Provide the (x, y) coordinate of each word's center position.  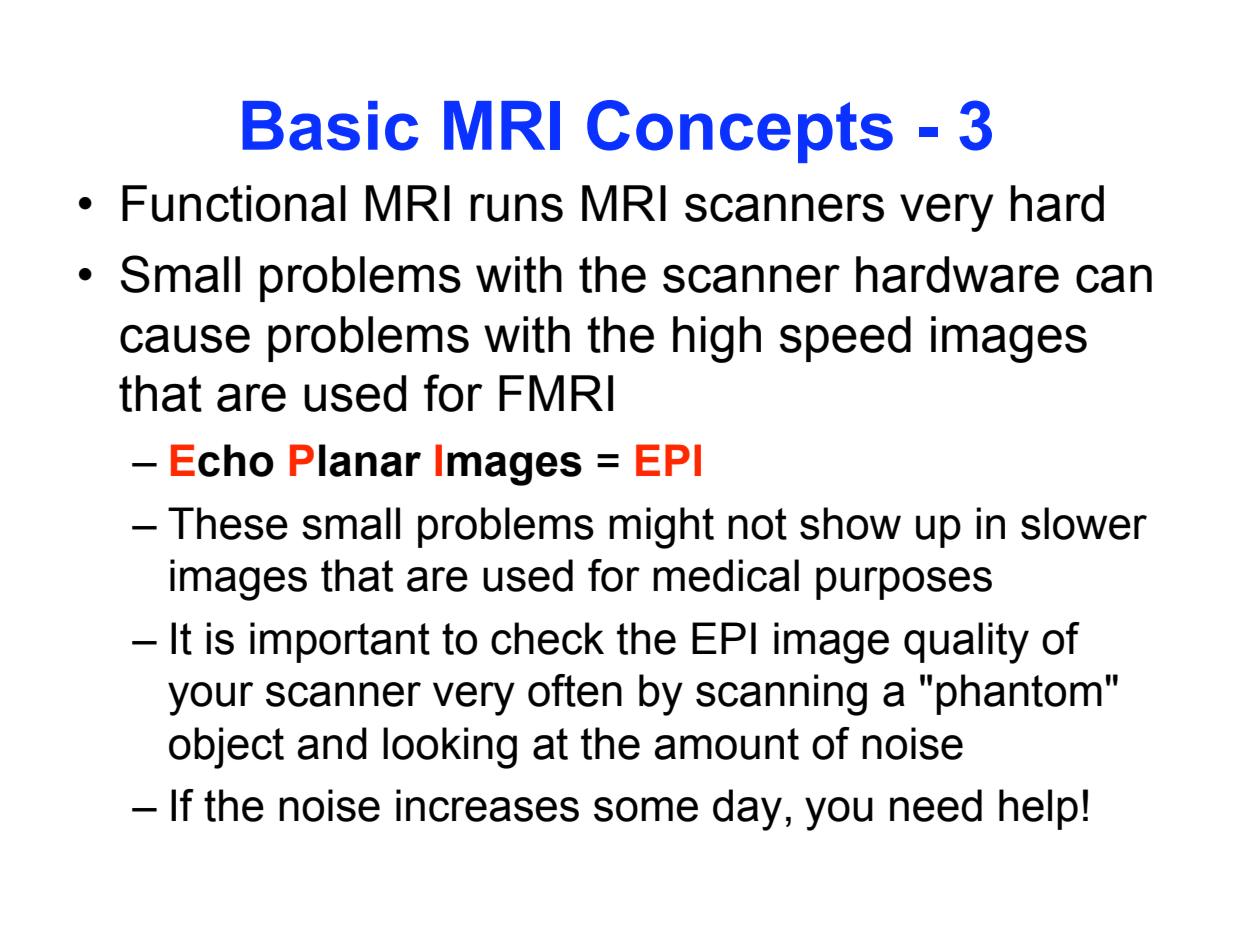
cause (185, 339)
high (717, 339)
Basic (330, 126)
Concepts (740, 131)
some (646, 809)
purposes (904, 583)
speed (845, 339)
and (332, 743)
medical (726, 575)
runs (516, 208)
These (228, 523)
